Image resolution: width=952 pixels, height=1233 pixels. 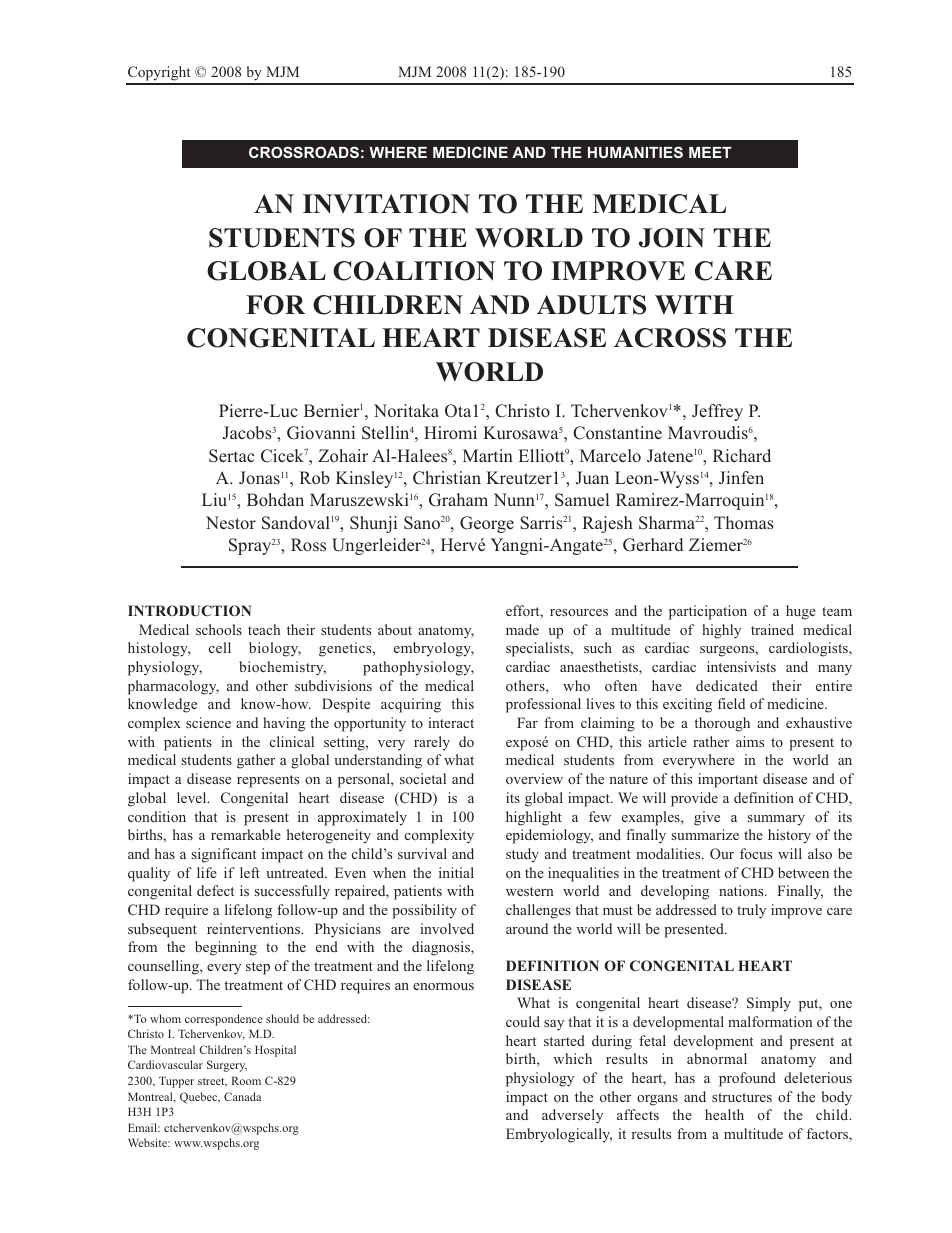 I want to click on trained, so click(x=772, y=629).
